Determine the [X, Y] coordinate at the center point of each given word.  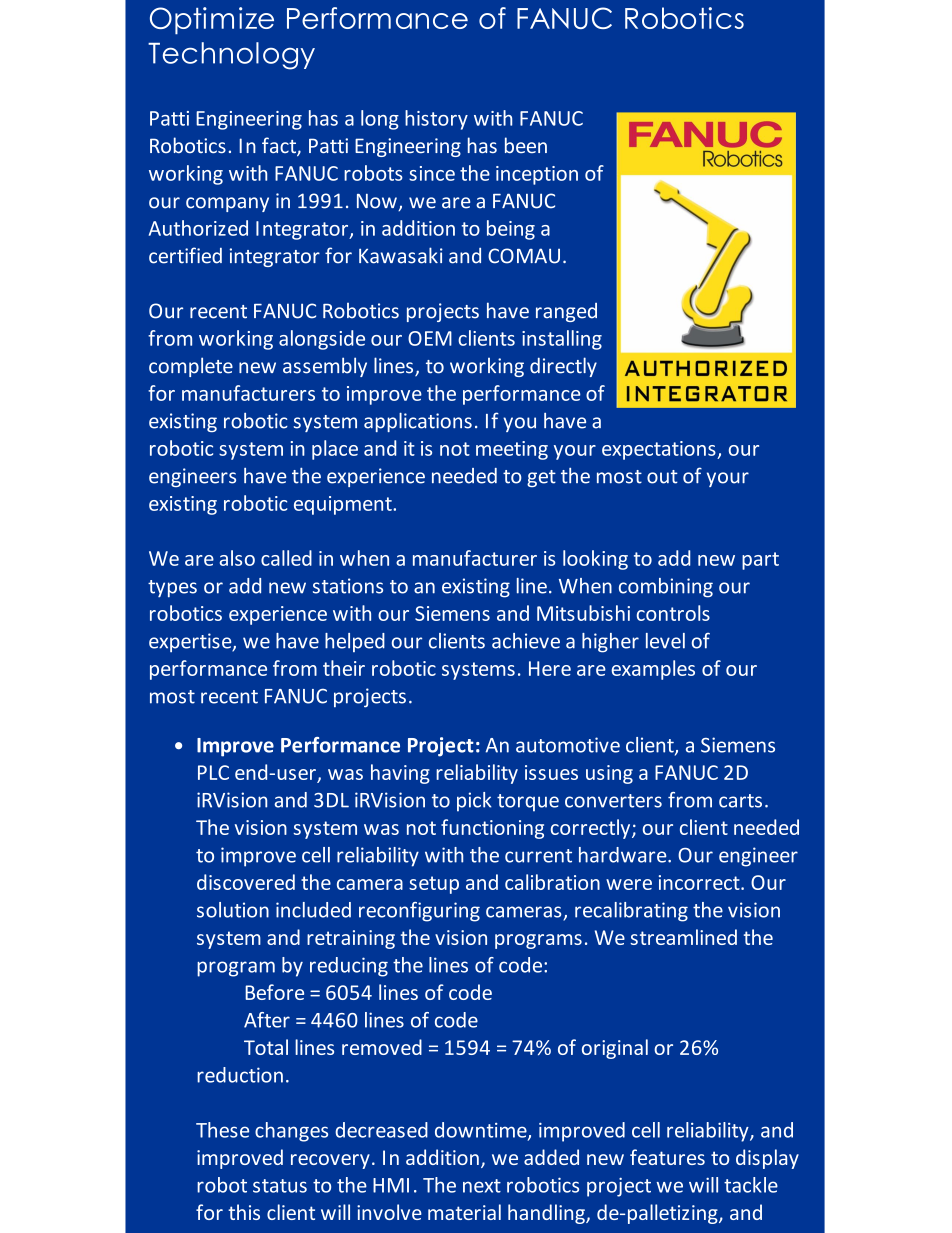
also [237, 558]
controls [673, 613]
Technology [231, 56]
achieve [526, 641]
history [436, 120]
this [244, 1212]
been [526, 145]
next [482, 1186]
